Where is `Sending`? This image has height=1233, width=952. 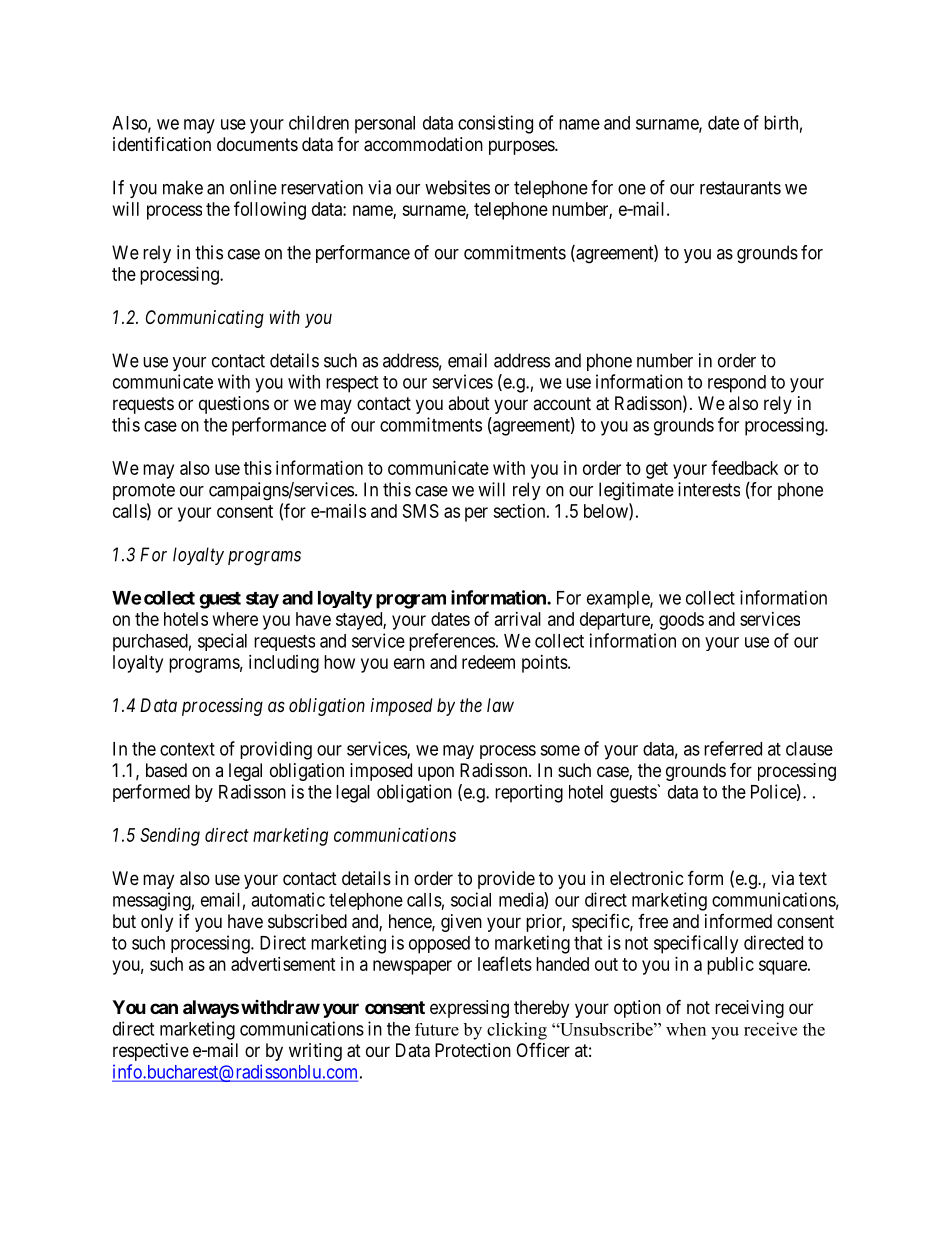
Sending is located at coordinates (170, 837).
